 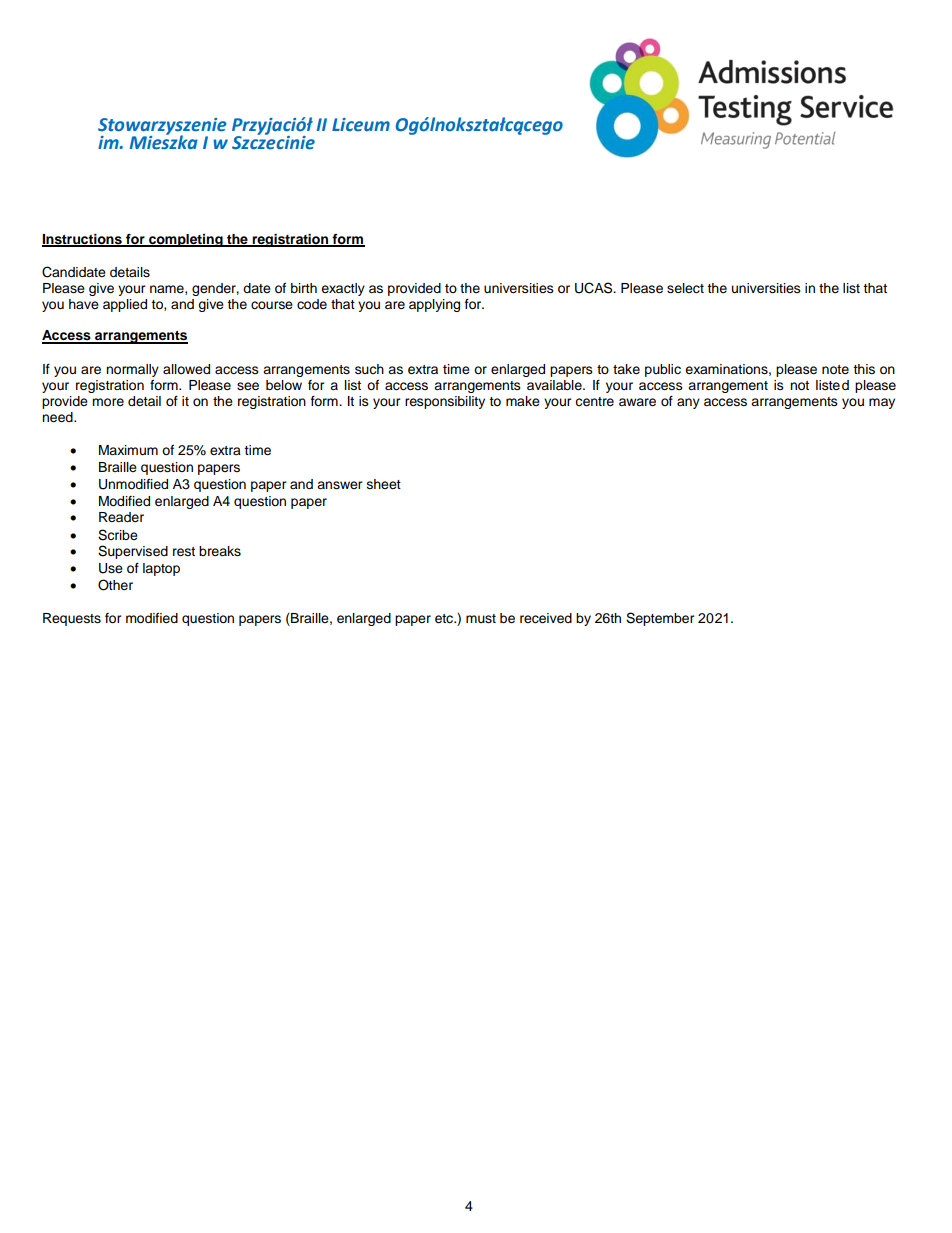 I want to click on select, so click(x=685, y=288).
